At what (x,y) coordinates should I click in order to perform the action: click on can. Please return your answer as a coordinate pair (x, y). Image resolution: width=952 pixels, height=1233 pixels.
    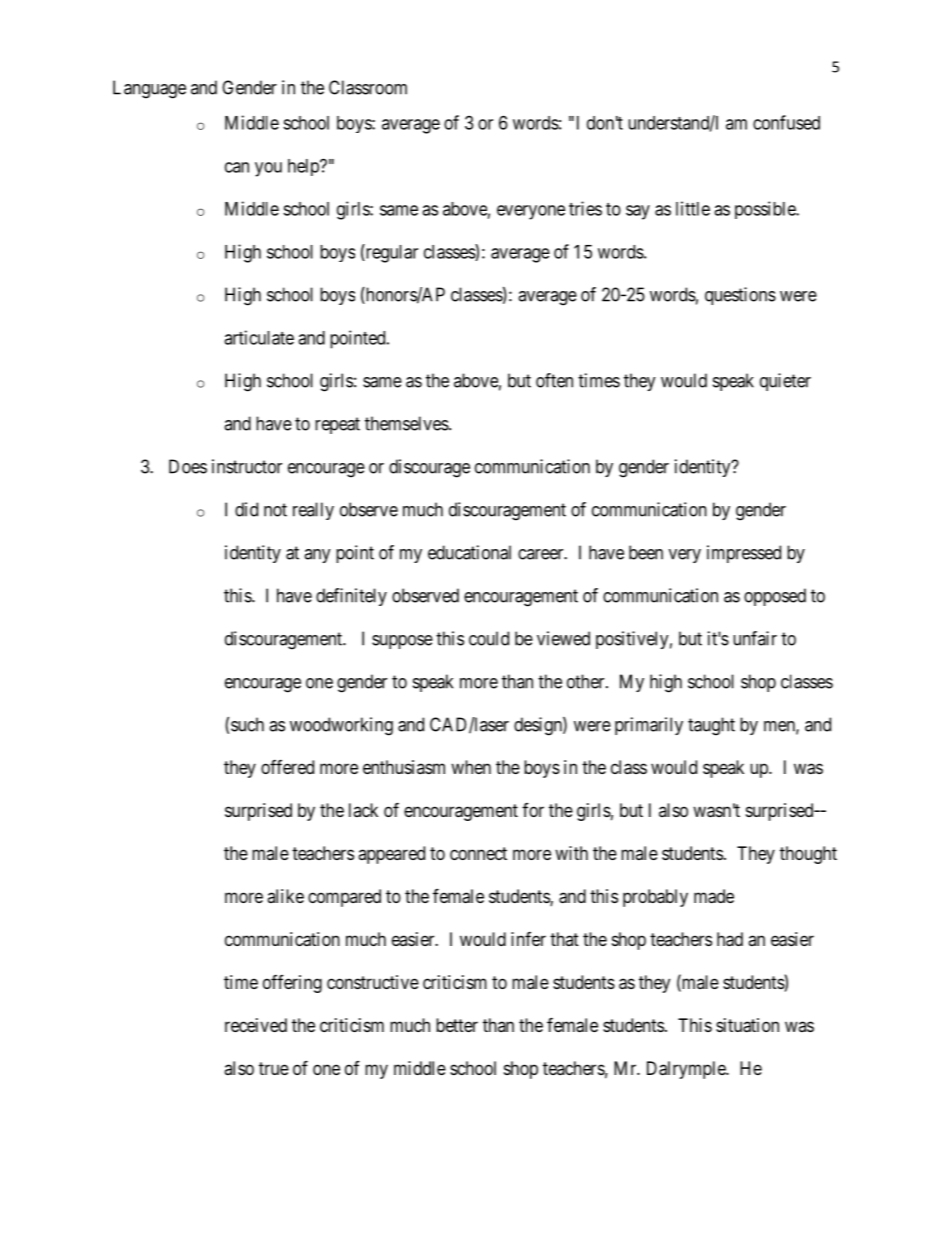
    Looking at the image, I should click on (237, 167).
